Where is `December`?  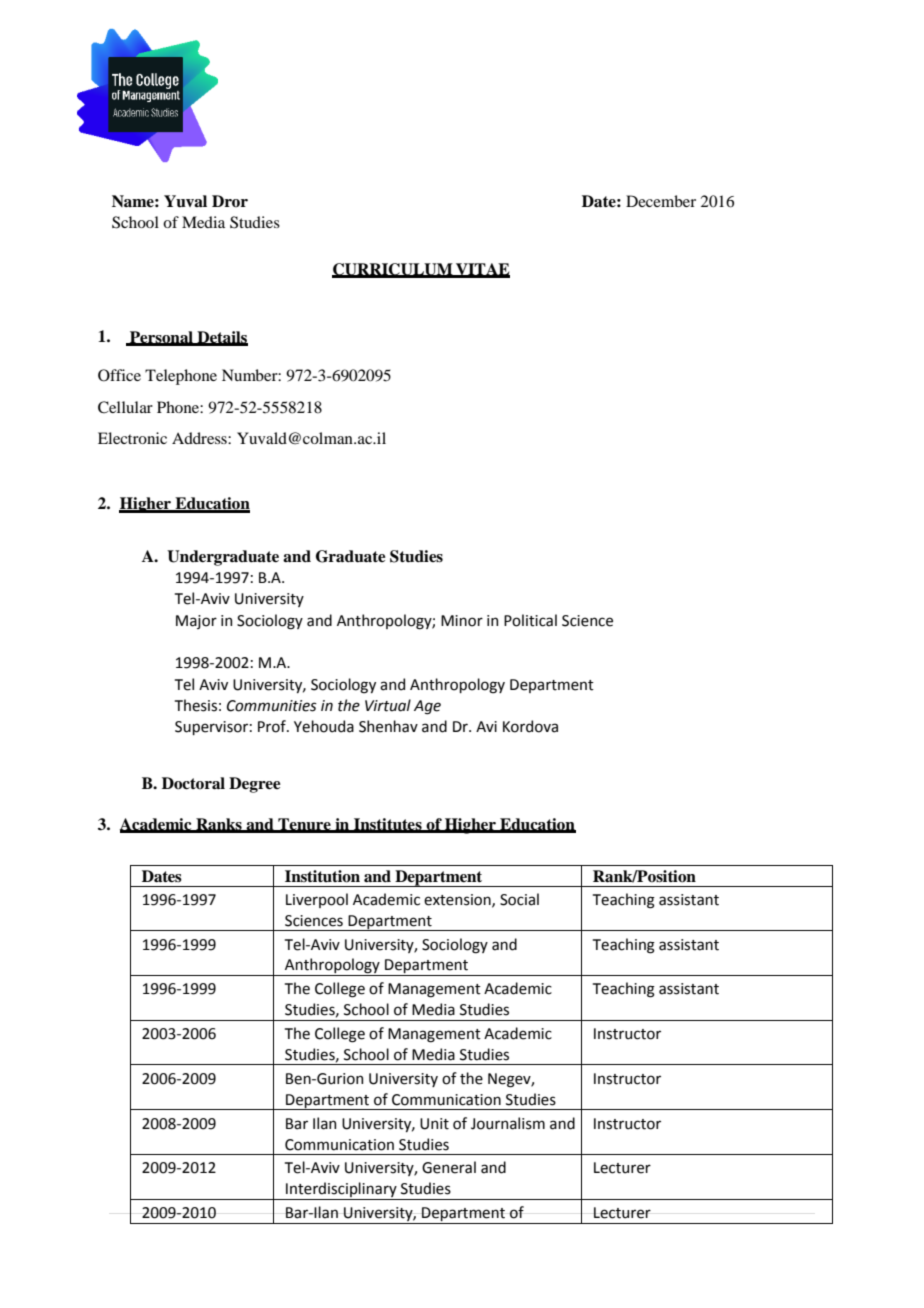
December is located at coordinates (661, 201).
